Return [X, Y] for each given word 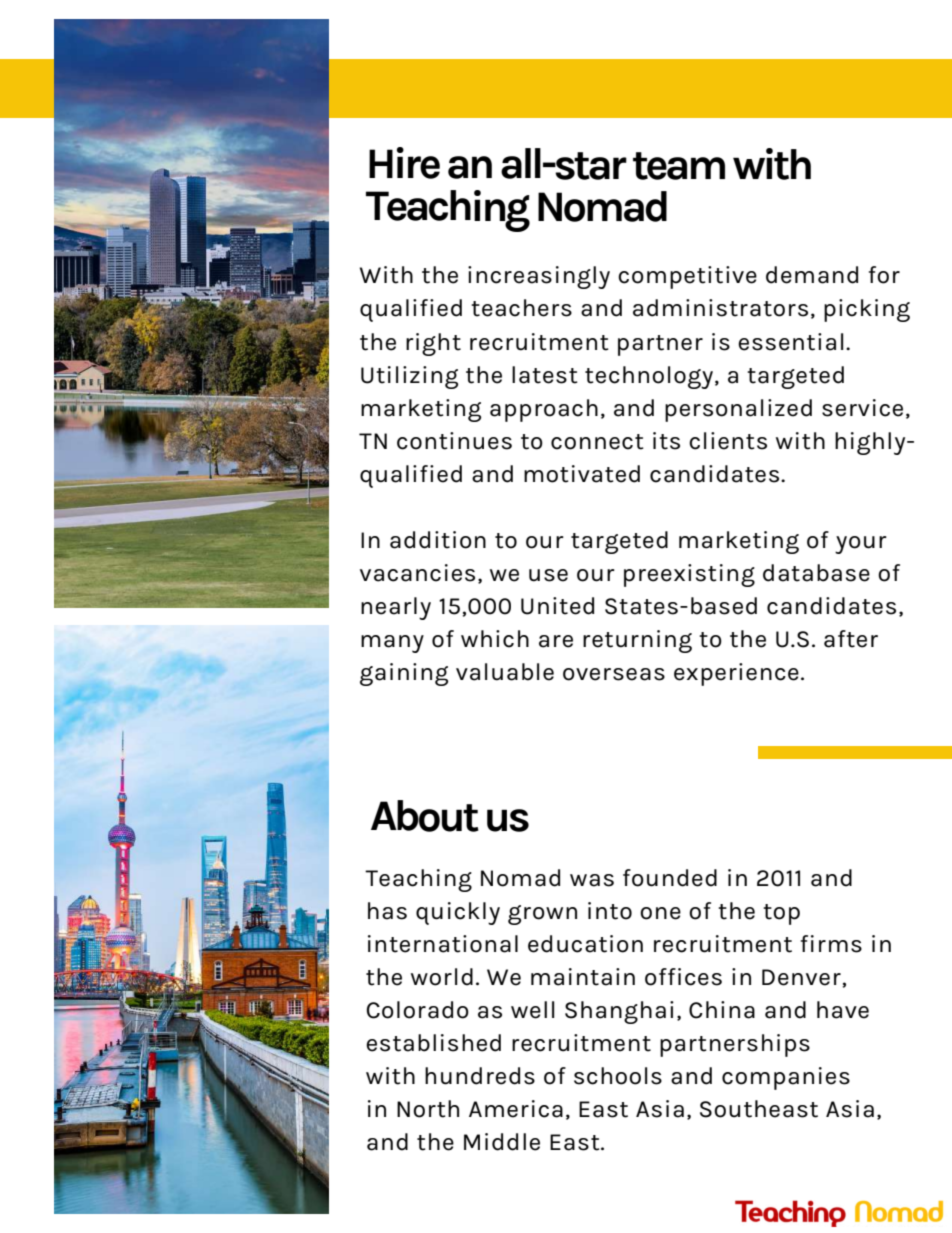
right [433, 344]
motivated [582, 474]
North [428, 1109]
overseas [614, 674]
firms [831, 944]
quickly [458, 913]
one [660, 913]
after [851, 639]
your [861, 545]
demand [812, 275]
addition [438, 540]
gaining [404, 674]
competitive [687, 277]
